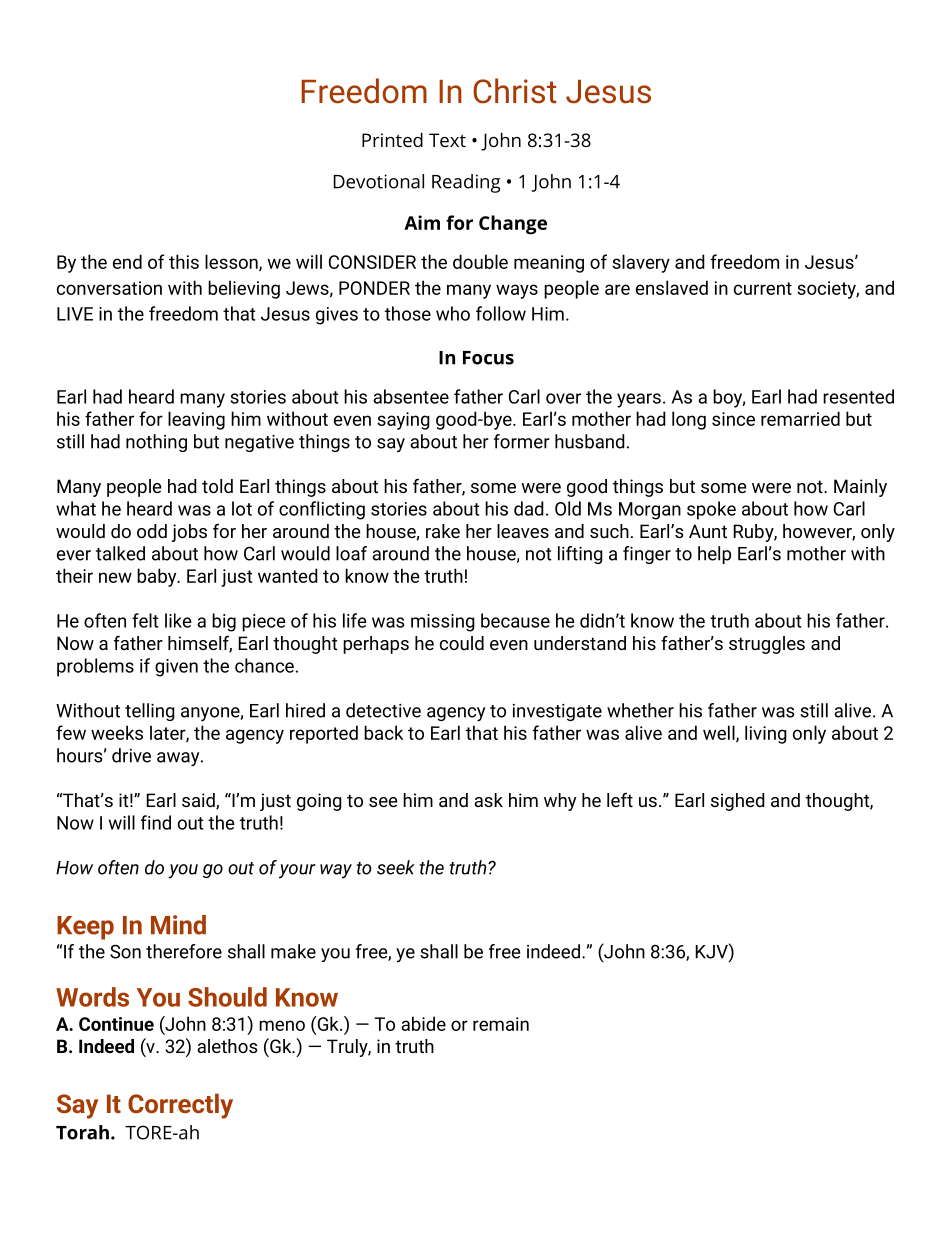 This screenshot has height=1233, width=952. What do you see at coordinates (180, 1106) in the screenshot?
I see `Correctly` at bounding box center [180, 1106].
